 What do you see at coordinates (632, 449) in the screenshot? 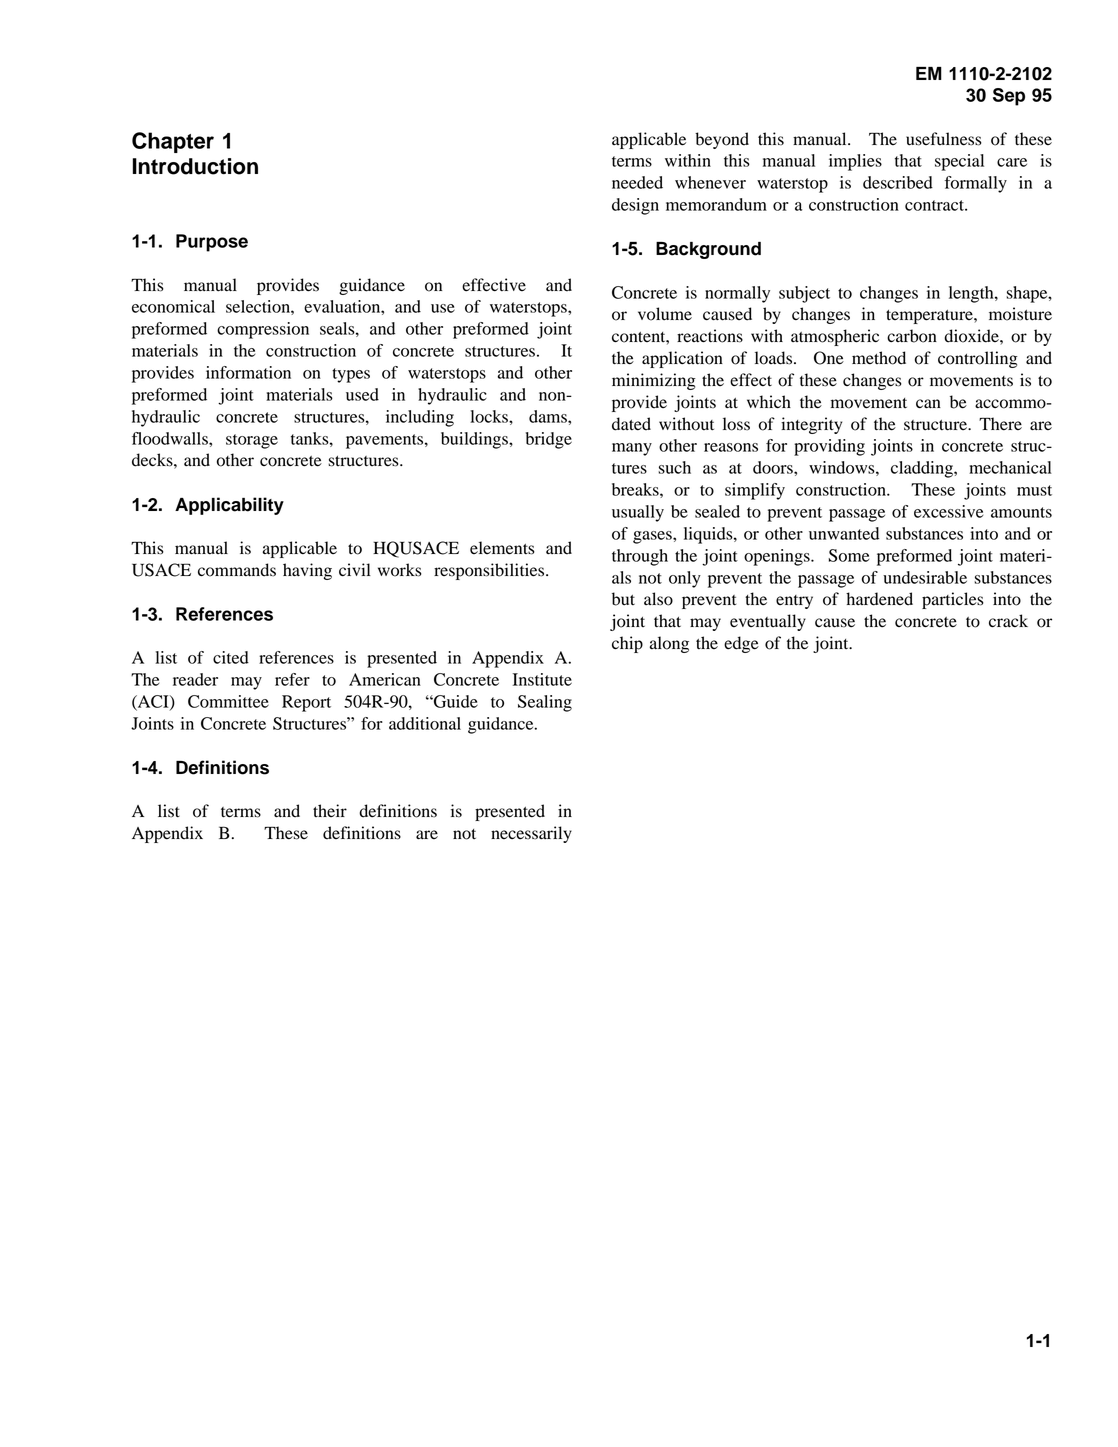
I see `many` at bounding box center [632, 449].
